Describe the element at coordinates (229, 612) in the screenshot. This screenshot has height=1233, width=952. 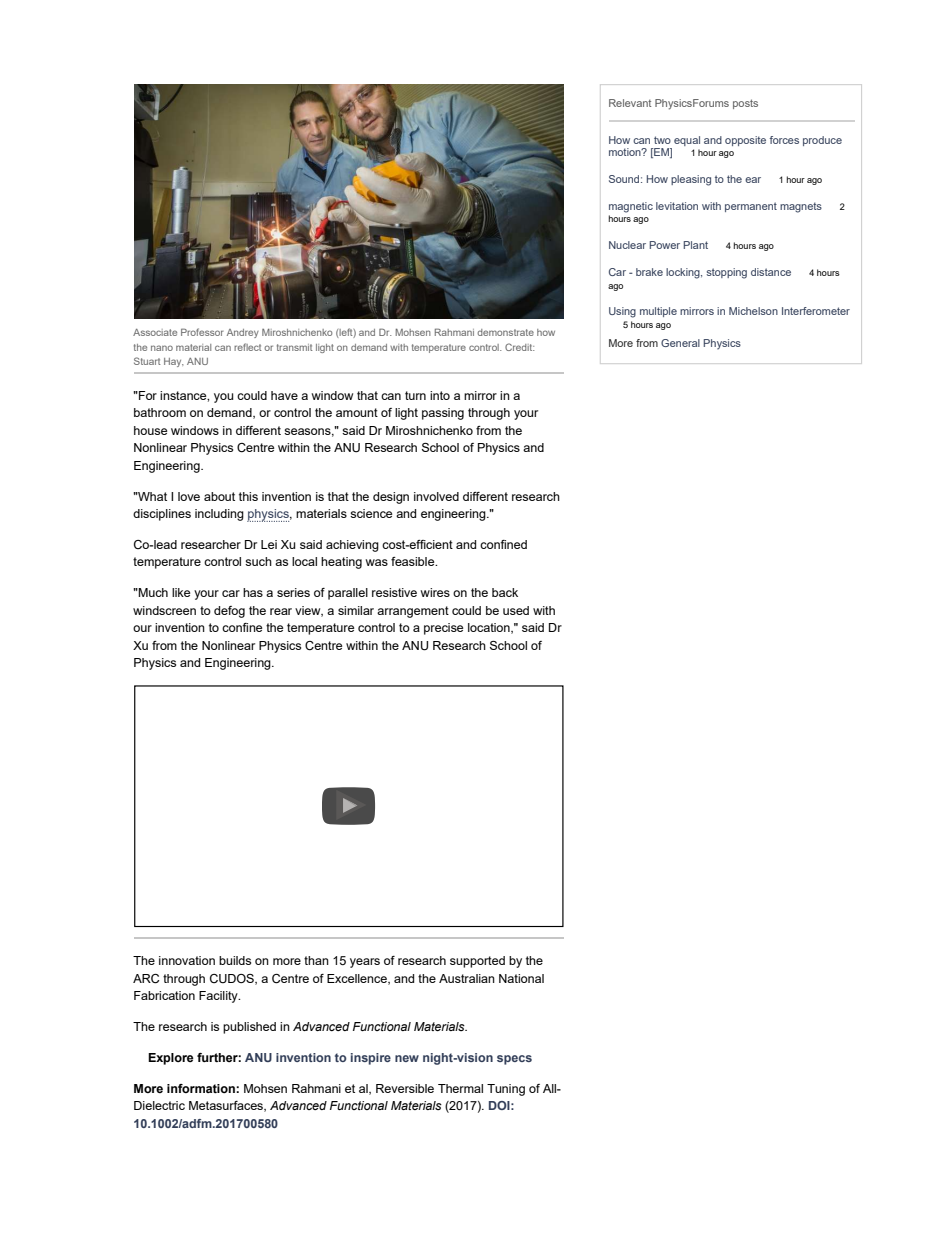
I see `defog` at that location.
